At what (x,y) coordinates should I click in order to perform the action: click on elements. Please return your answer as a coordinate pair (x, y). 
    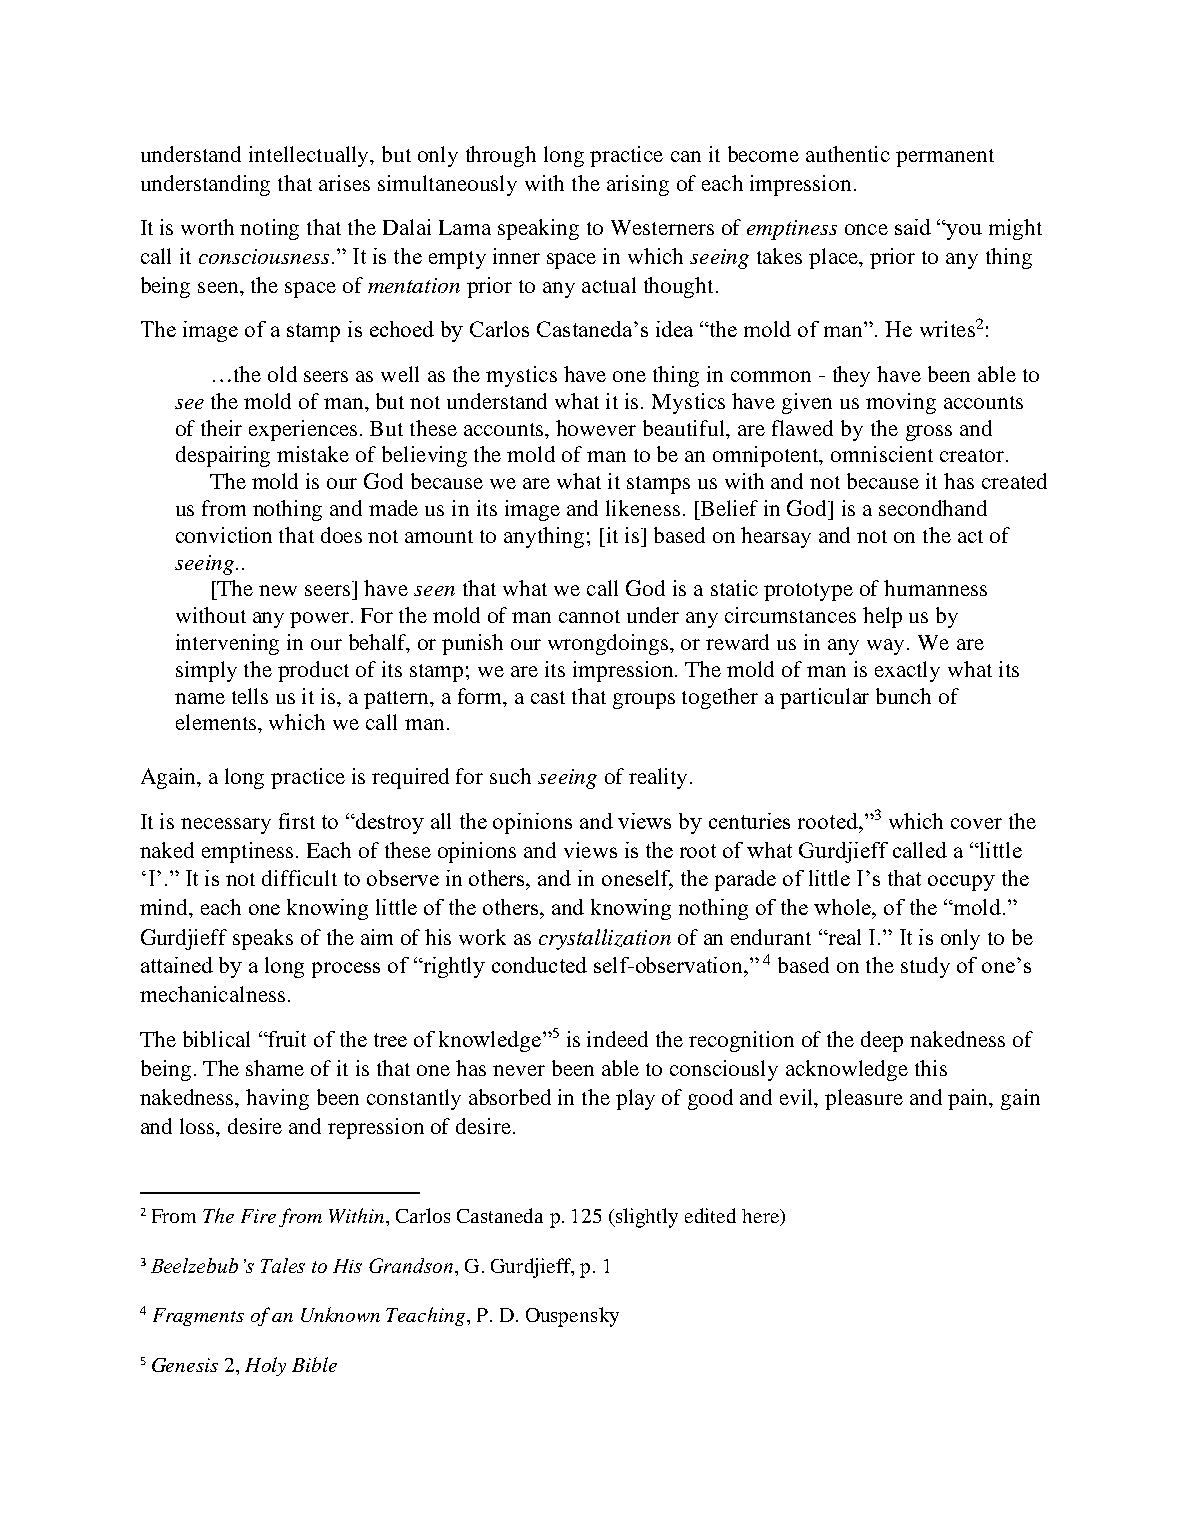
    Looking at the image, I should click on (217, 722).
